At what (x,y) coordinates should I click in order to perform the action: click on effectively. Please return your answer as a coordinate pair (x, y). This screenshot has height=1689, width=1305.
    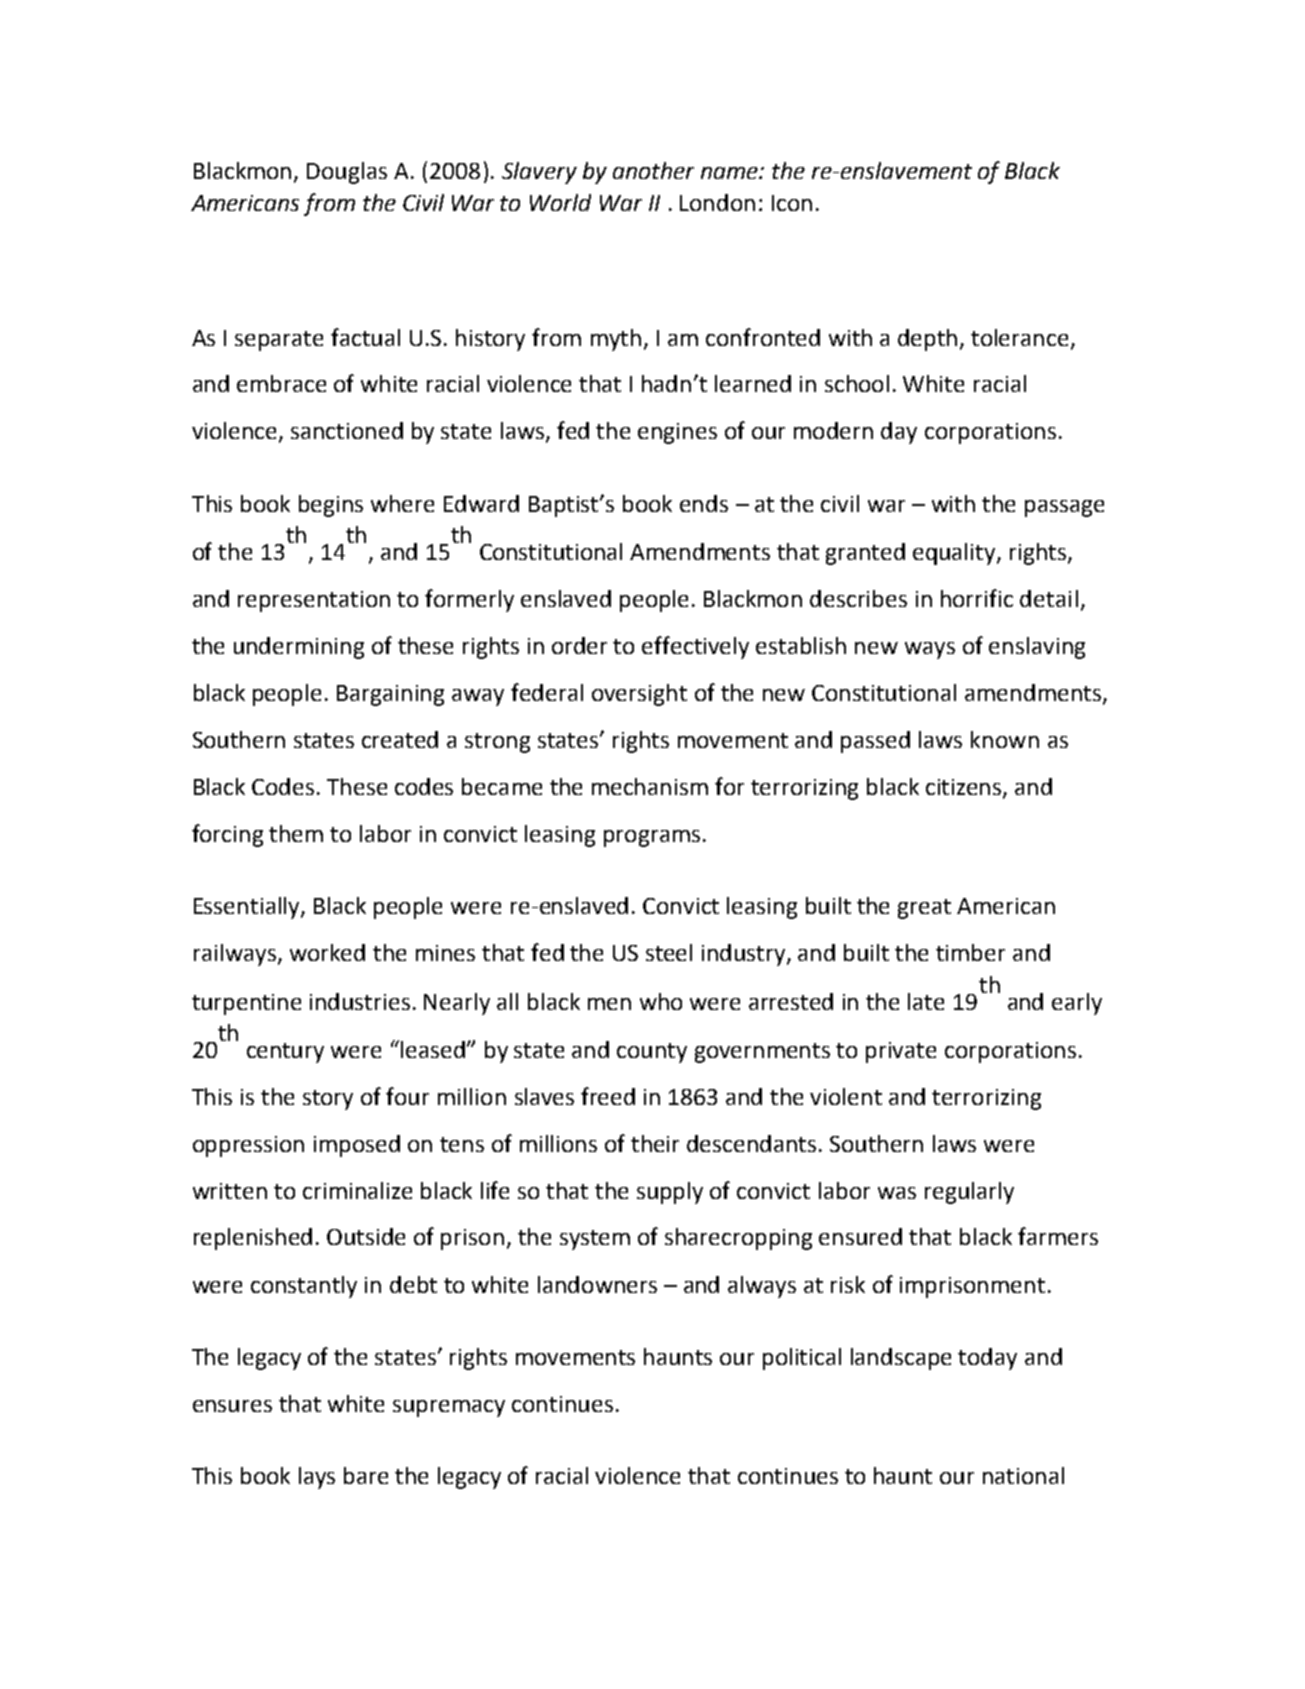
    Looking at the image, I should click on (695, 647).
